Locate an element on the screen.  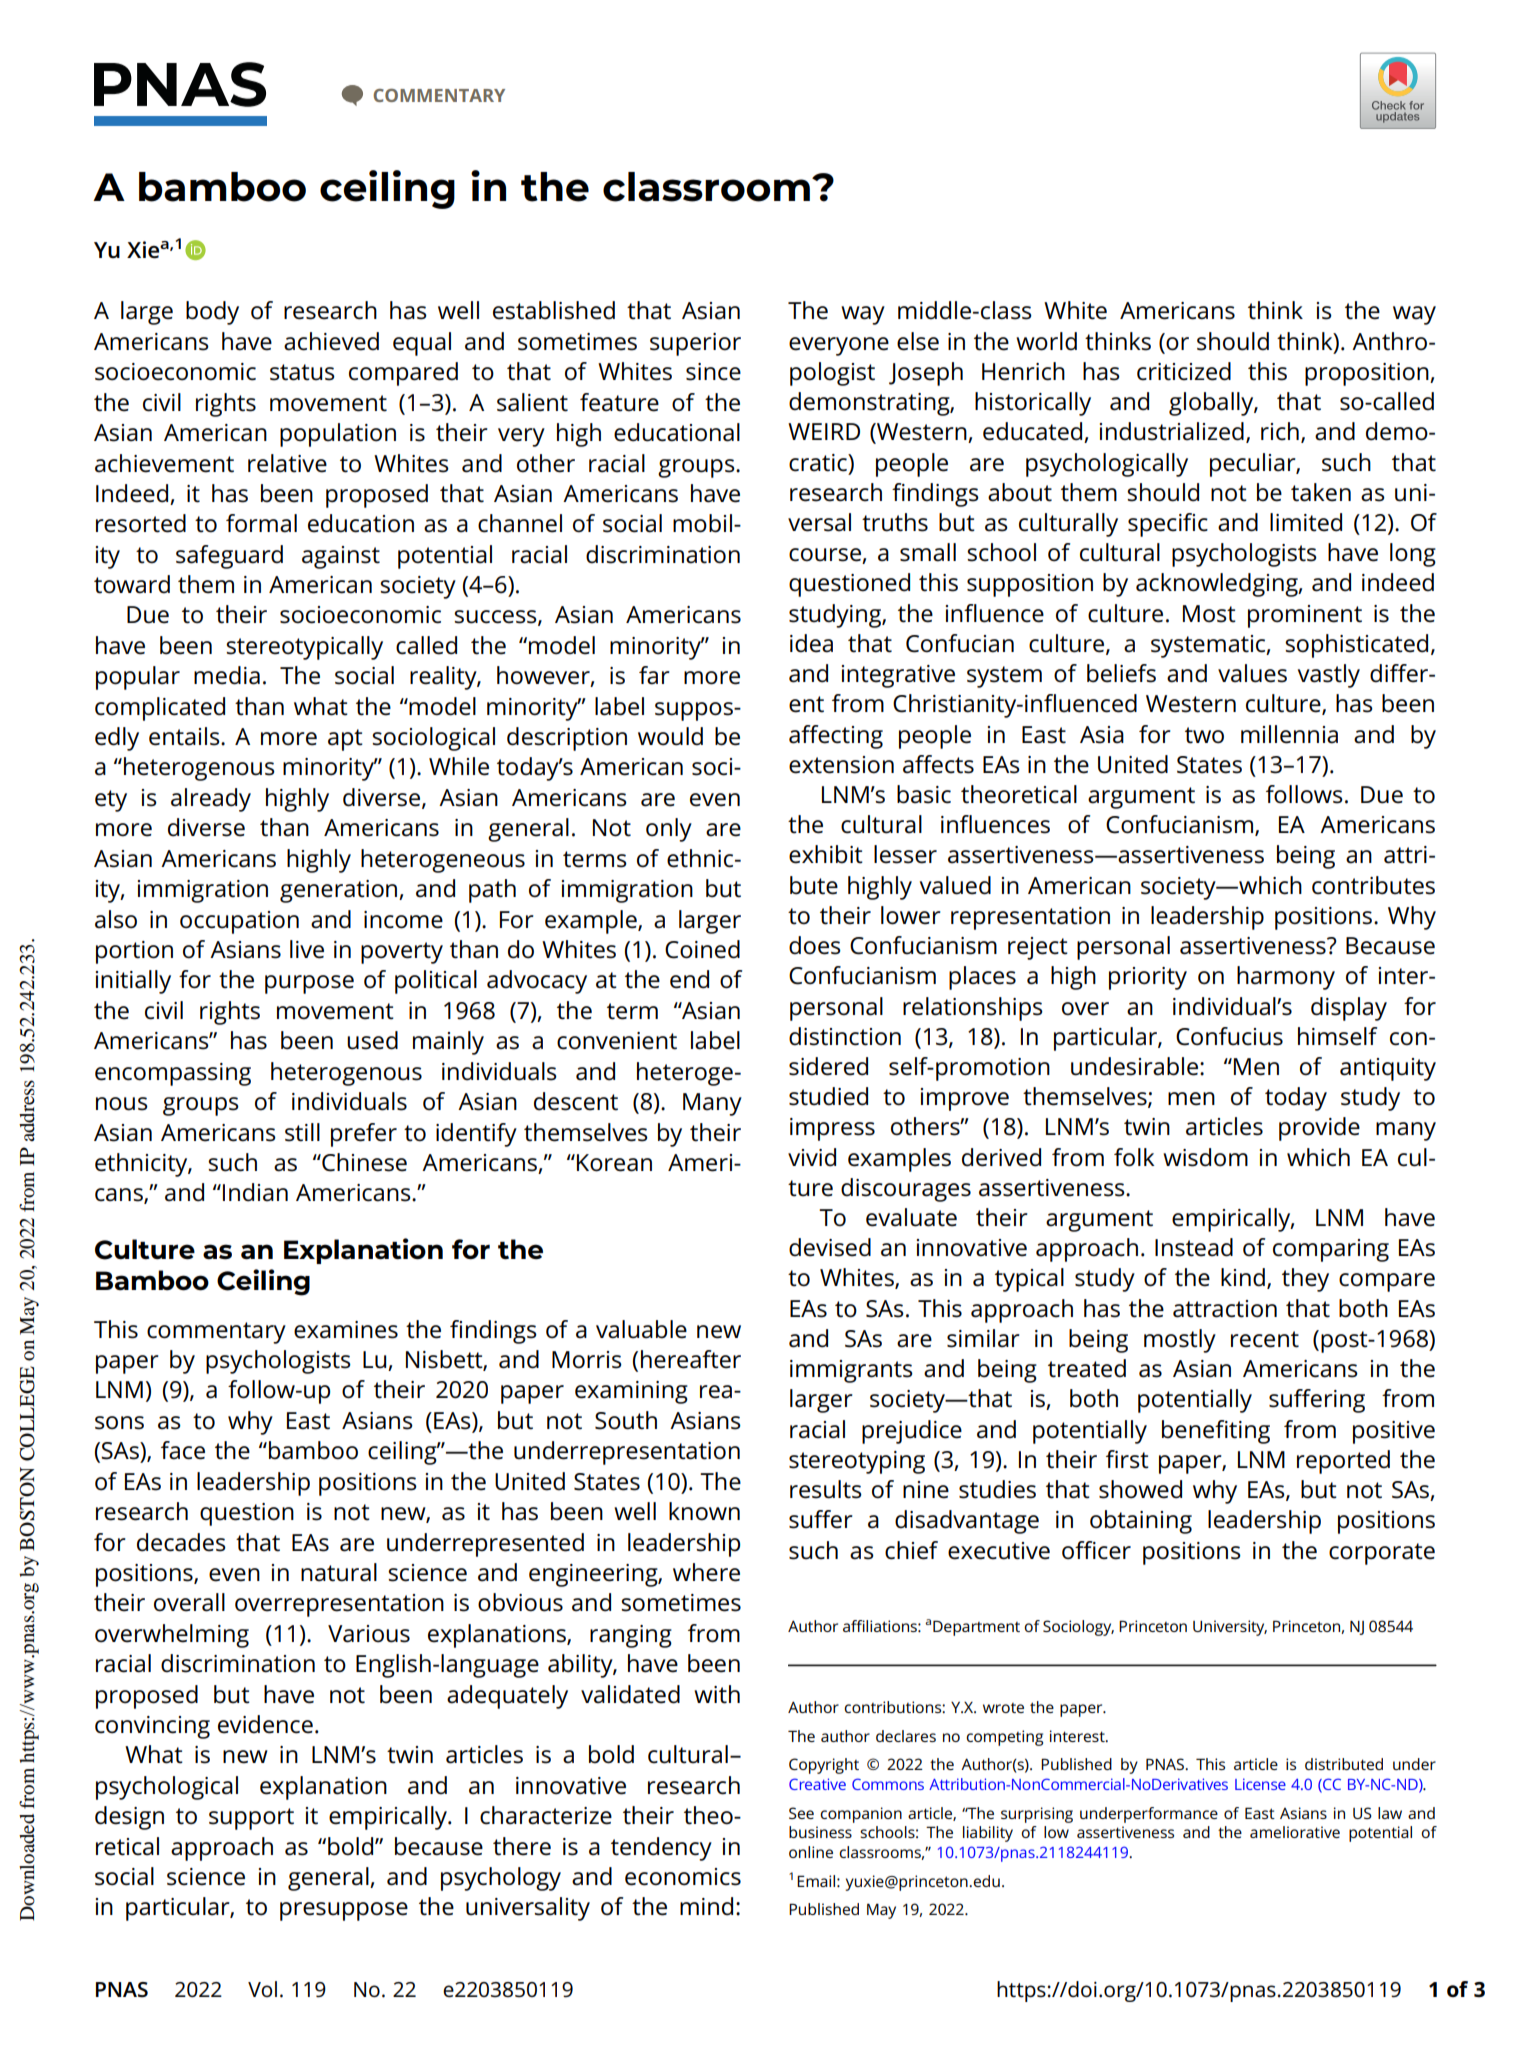
since is located at coordinates (713, 372).
